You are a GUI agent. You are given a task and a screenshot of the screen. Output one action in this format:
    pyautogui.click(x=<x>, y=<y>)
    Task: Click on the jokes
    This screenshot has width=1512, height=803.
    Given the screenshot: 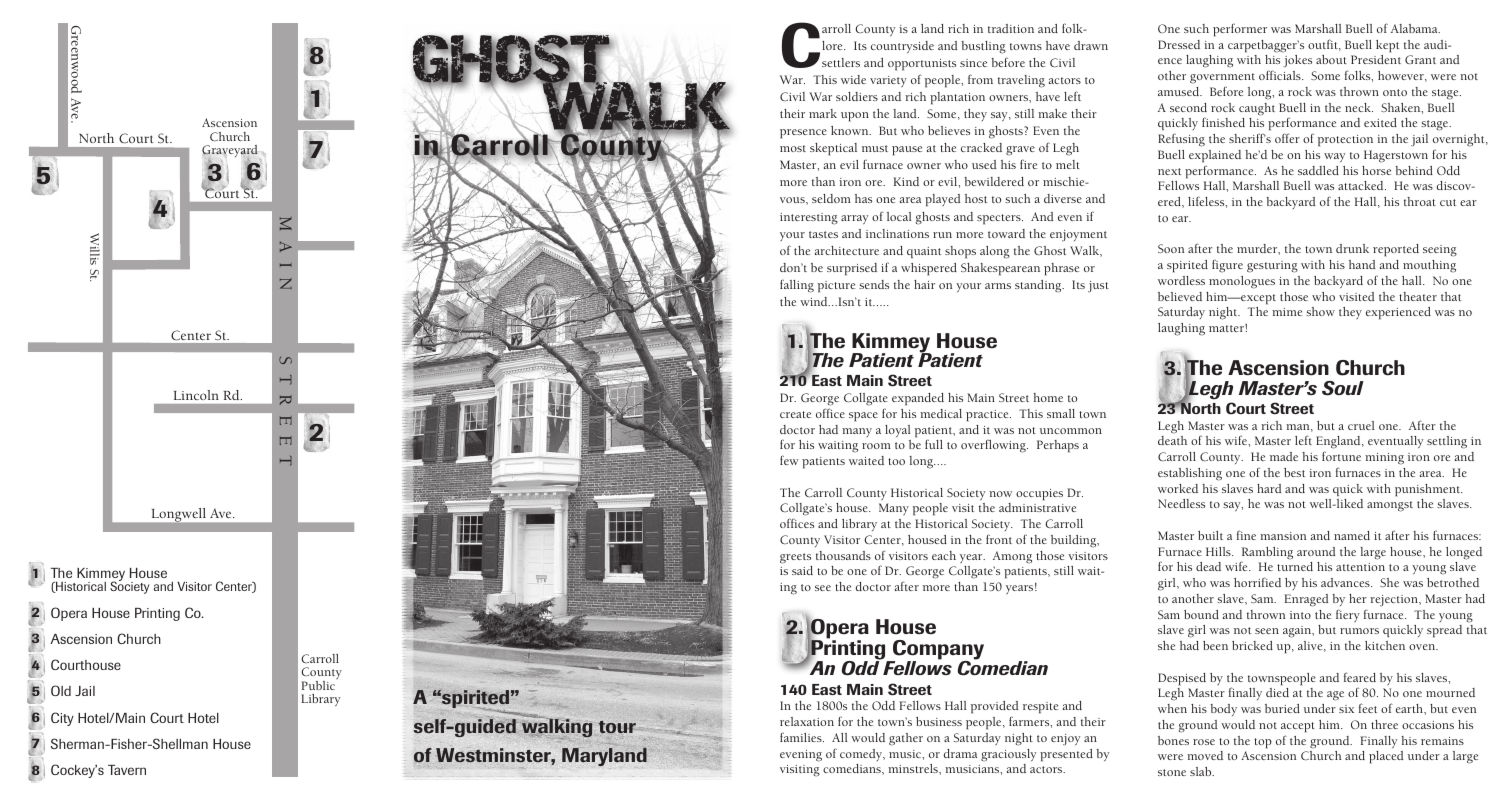 What is the action you would take?
    pyautogui.click(x=1297, y=61)
